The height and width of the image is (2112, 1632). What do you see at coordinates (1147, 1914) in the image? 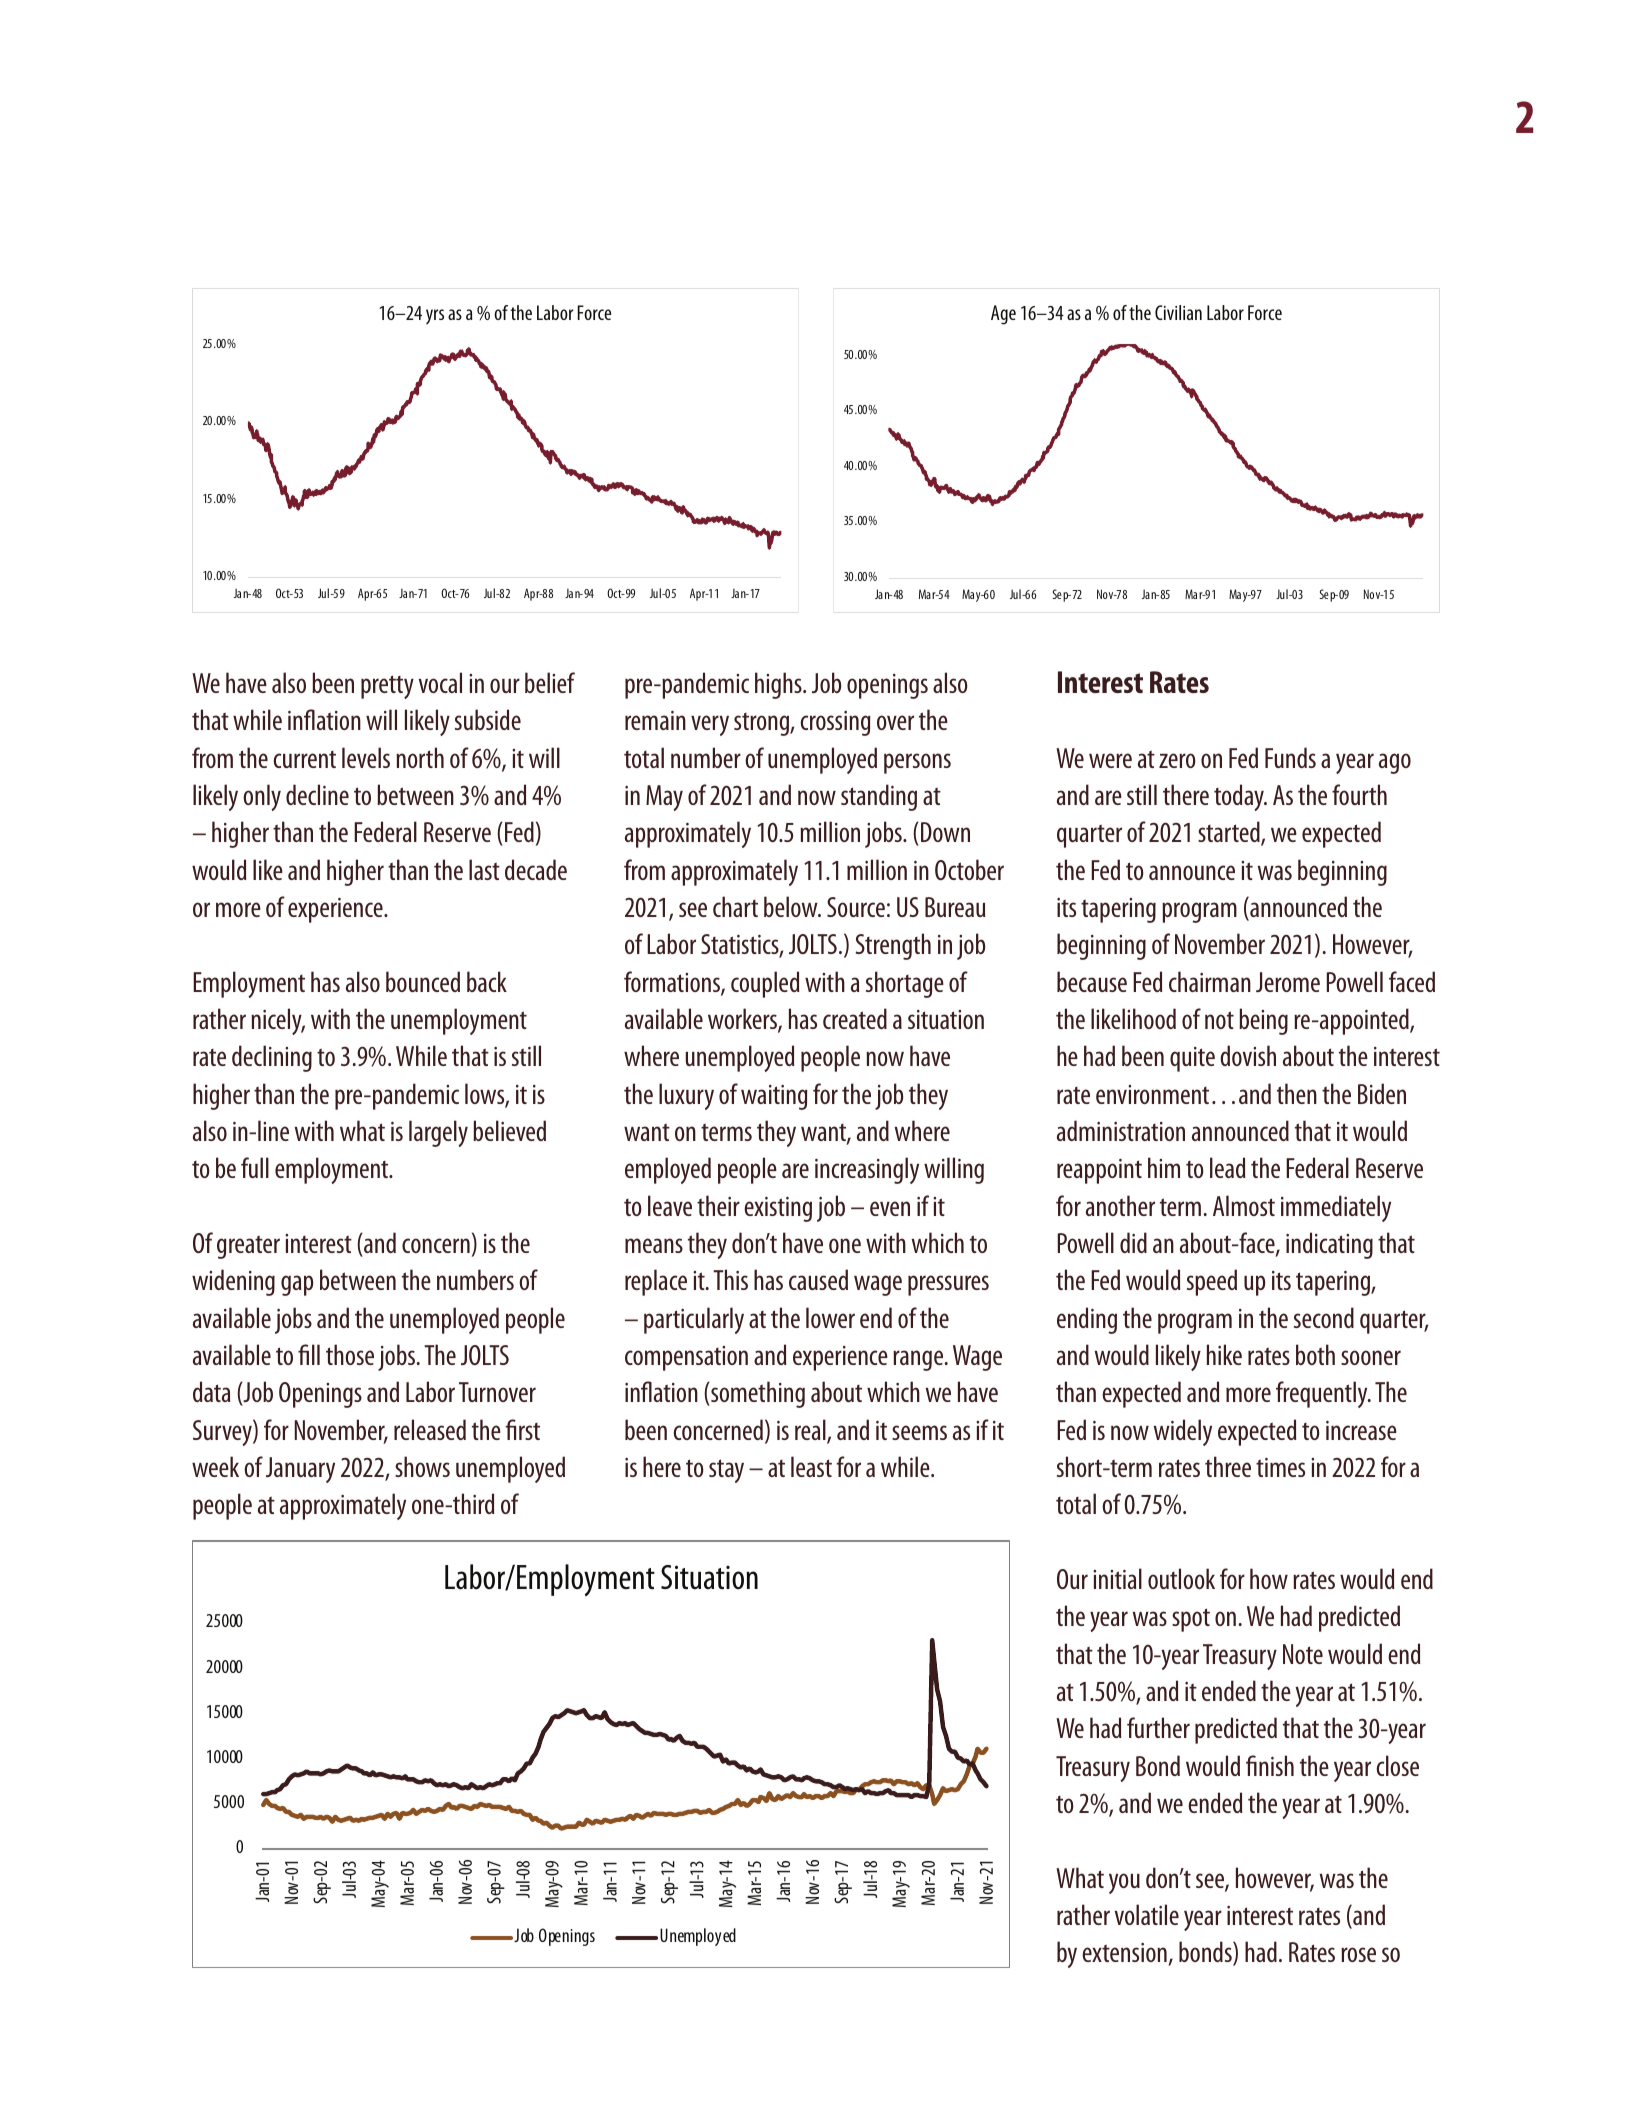
I see `volatile` at bounding box center [1147, 1914].
